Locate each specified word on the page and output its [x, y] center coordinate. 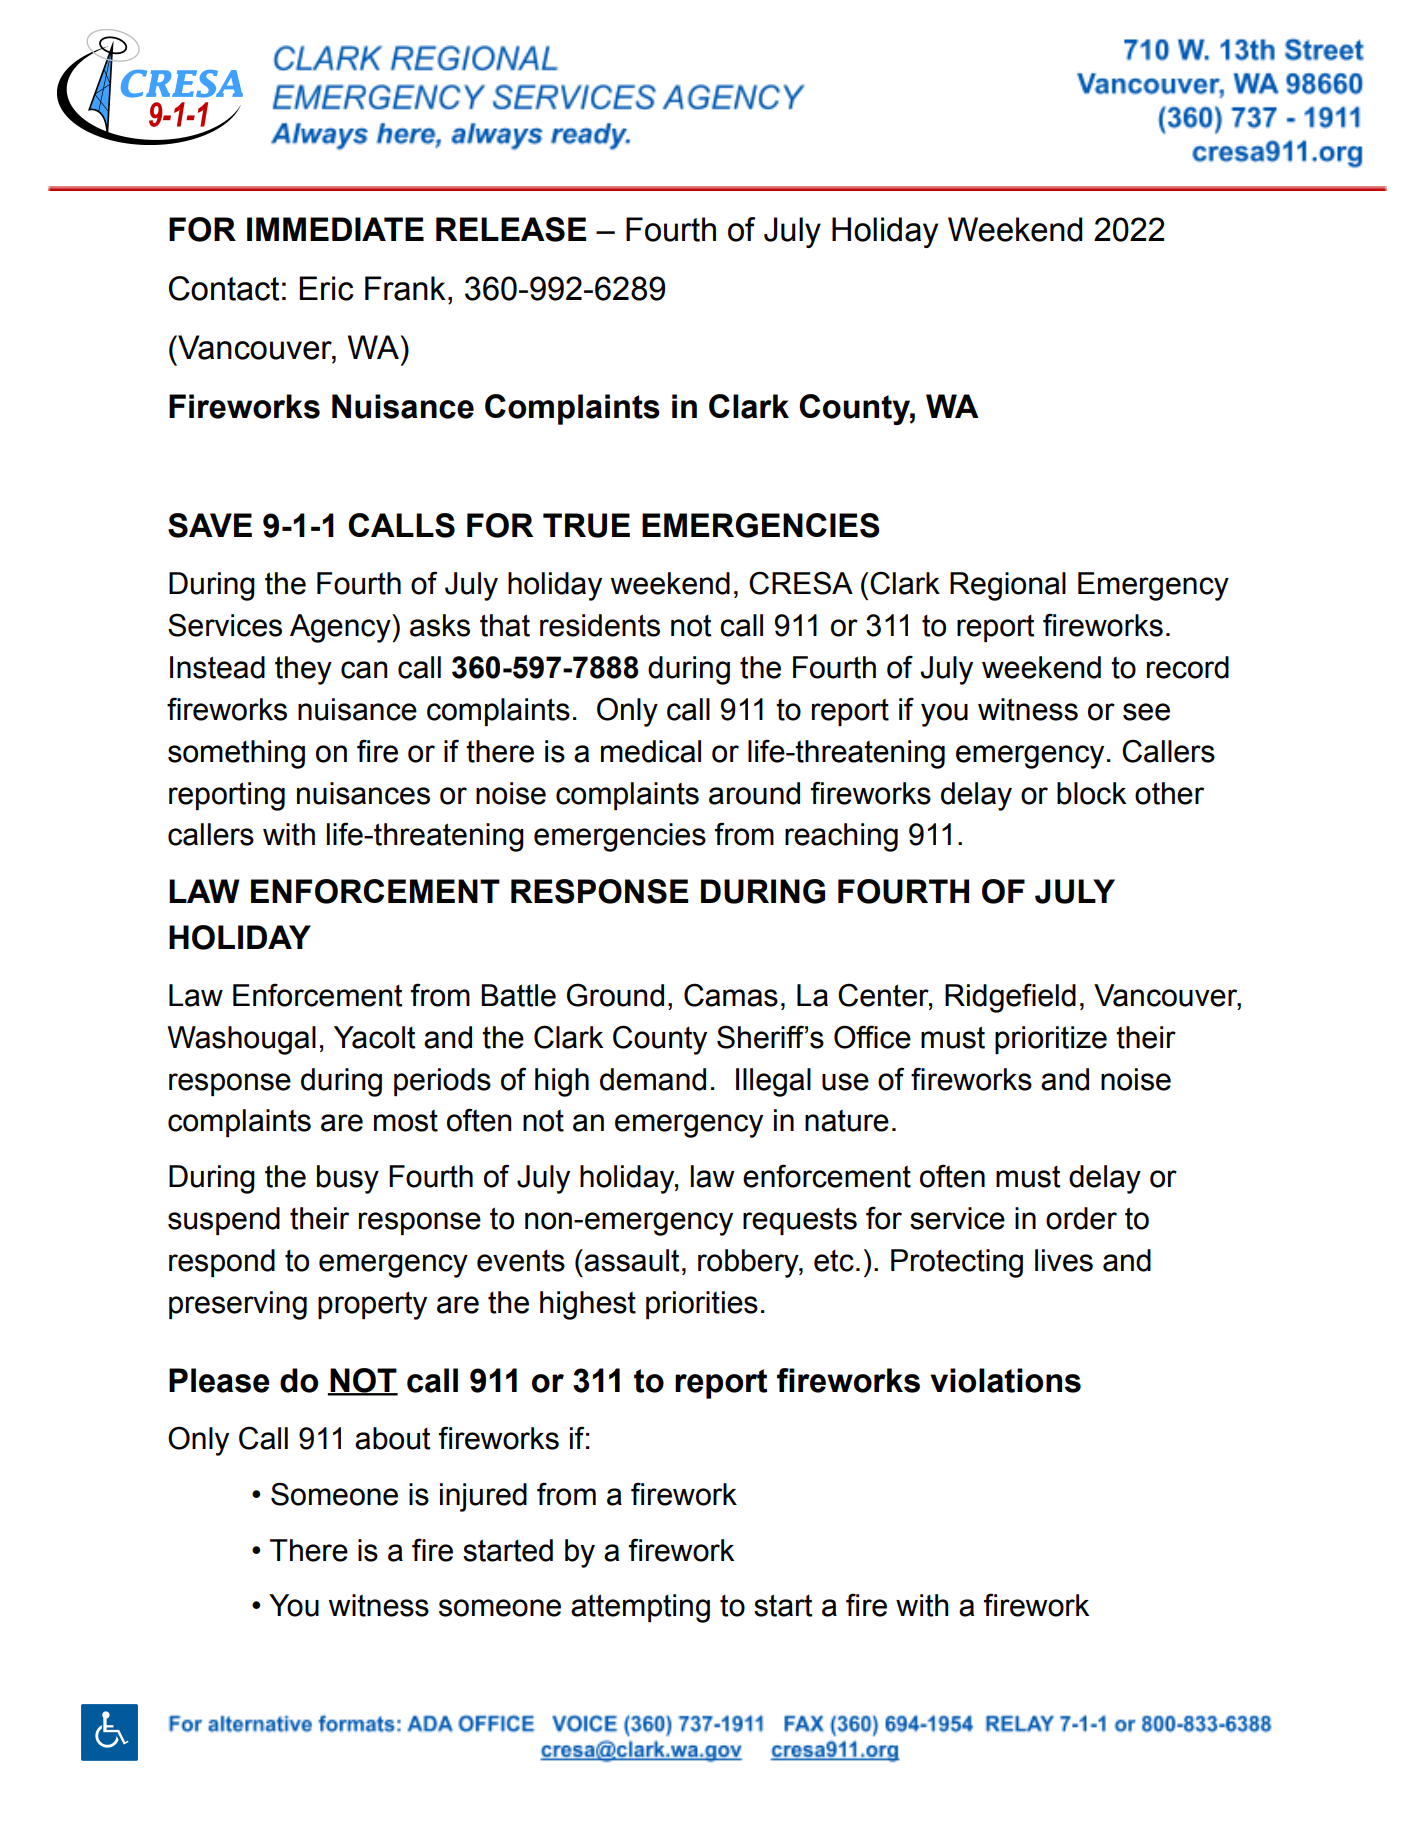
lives [1064, 1260]
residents [600, 625]
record [1188, 667]
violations [1005, 1380]
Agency [341, 628]
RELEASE [511, 229]
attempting [640, 1608]
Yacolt [374, 1037]
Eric [326, 288]
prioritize [1051, 1040]
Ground [615, 995]
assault [631, 1260]
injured [483, 1497]
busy [348, 1179]
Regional [1008, 586]
